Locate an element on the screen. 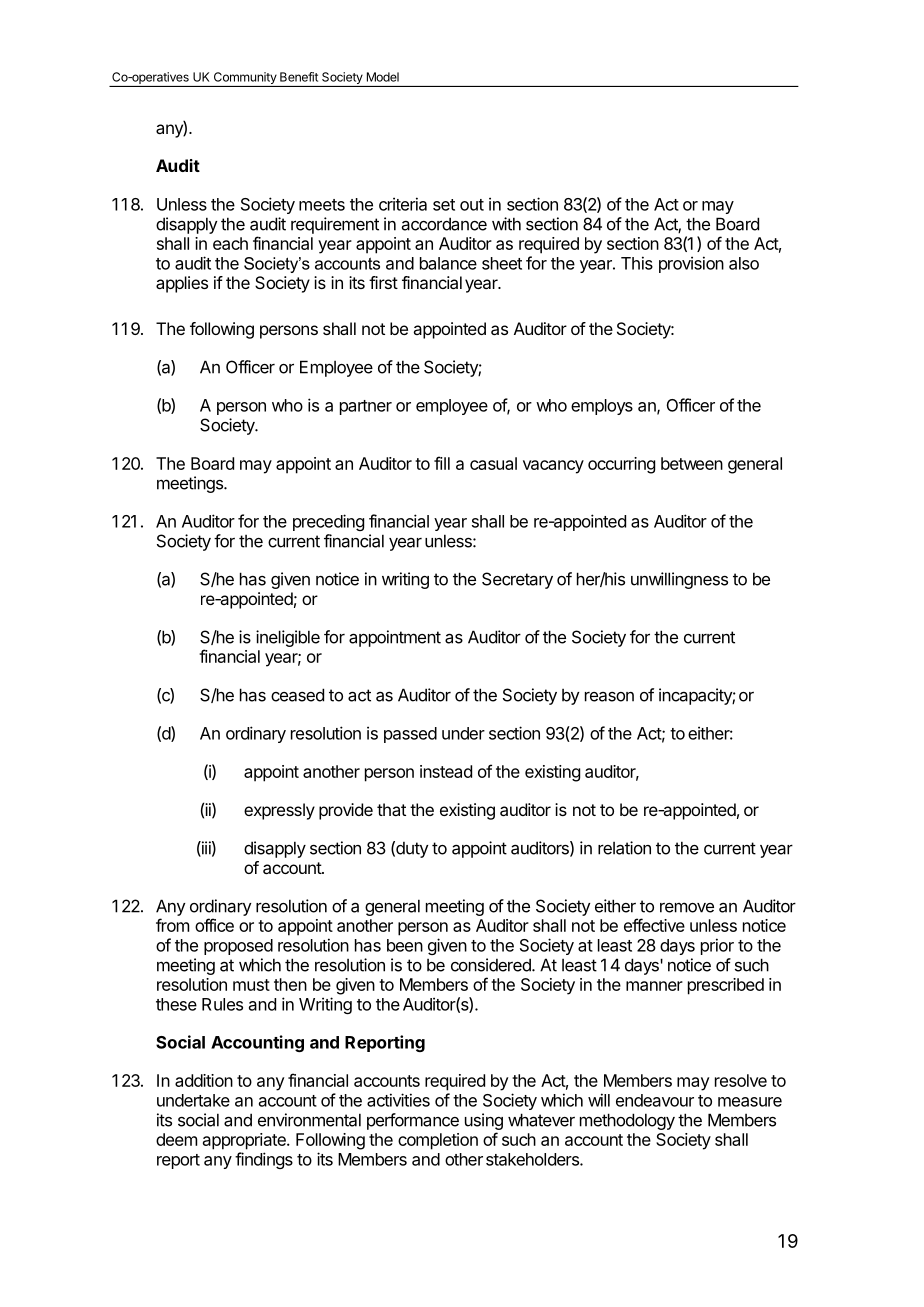 Image resolution: width=924 pixels, height=1307 pixels. partner is located at coordinates (366, 407).
